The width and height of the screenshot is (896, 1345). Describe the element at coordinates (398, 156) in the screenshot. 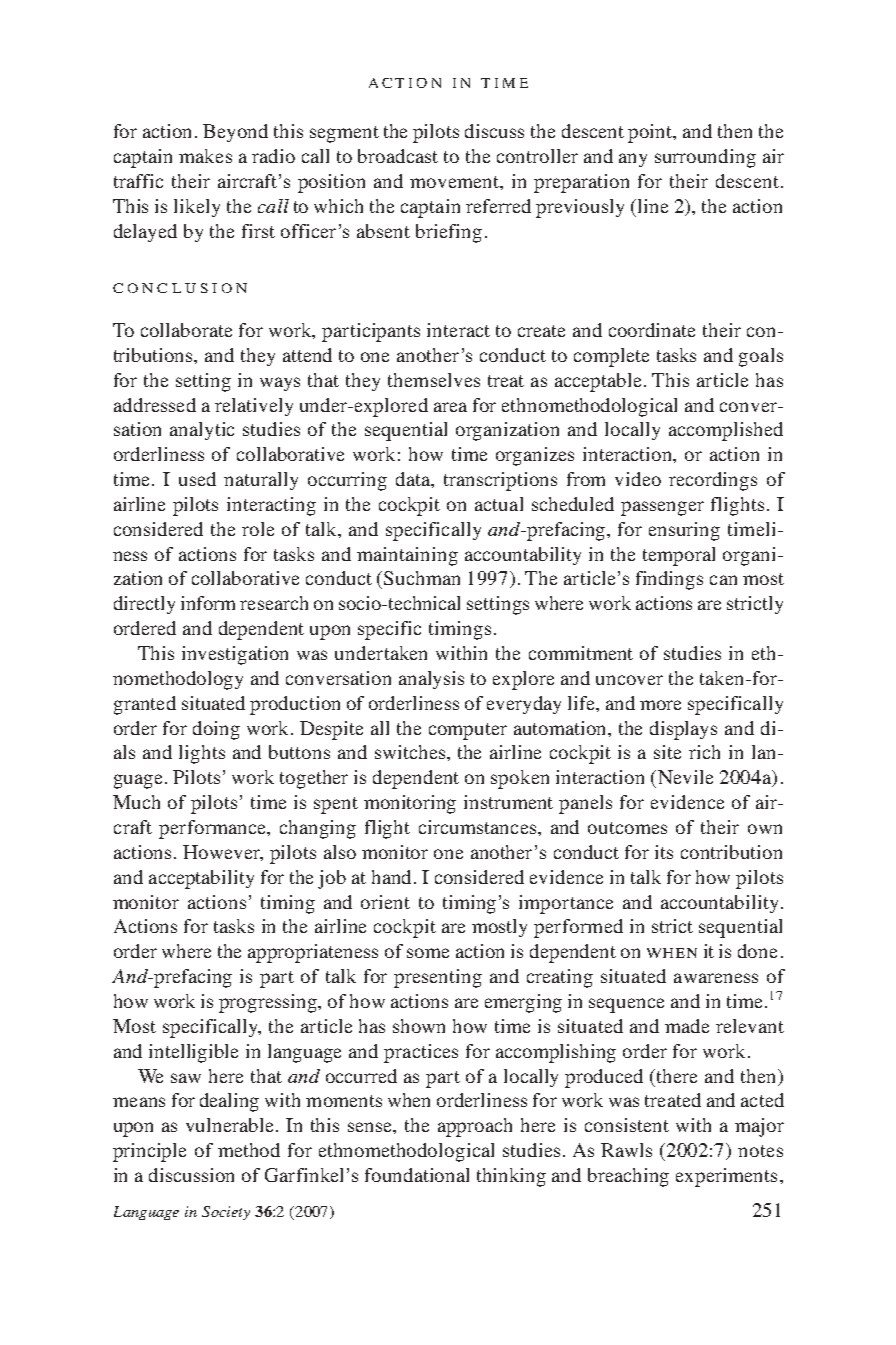

I see `broadcast` at that location.
